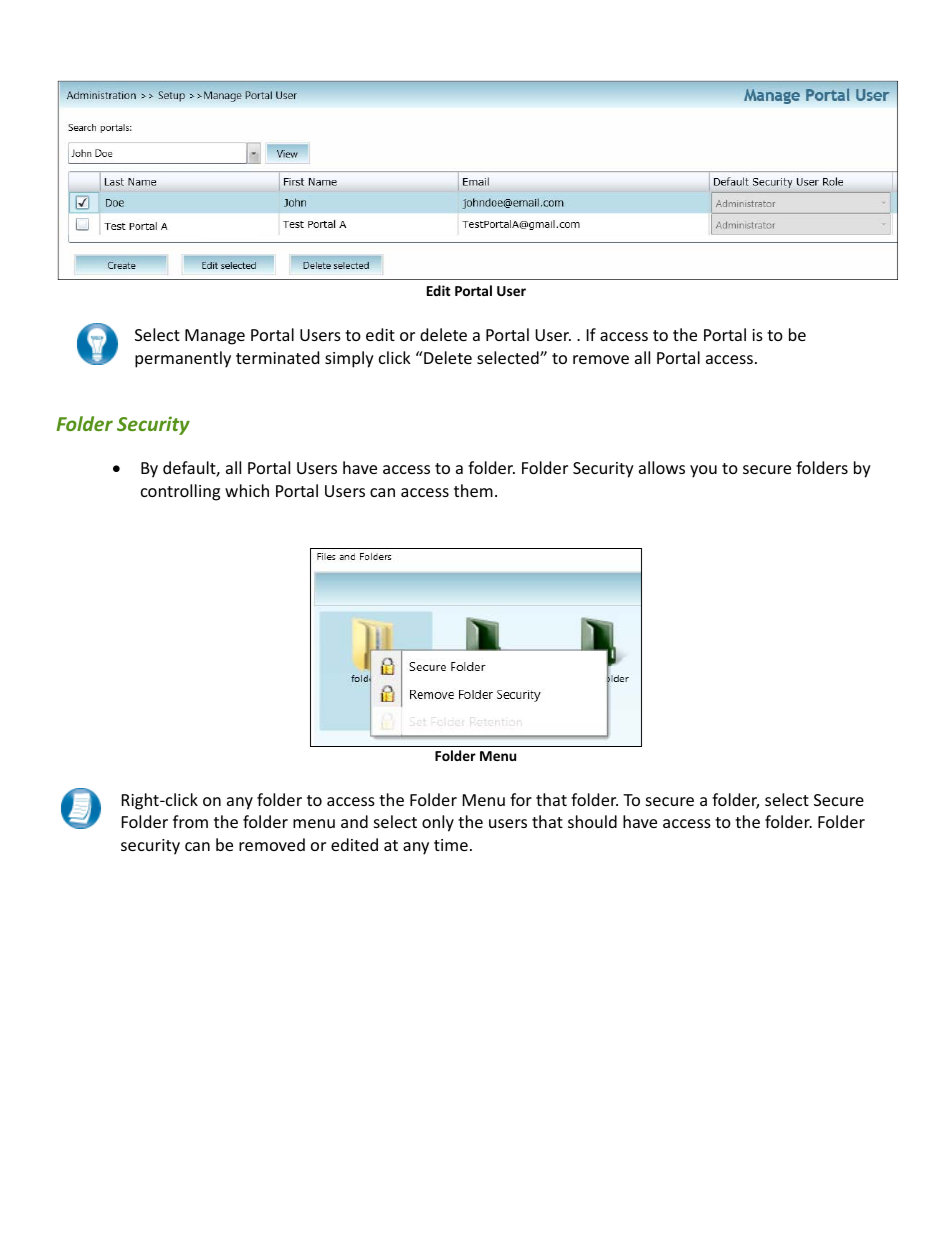 The width and height of the screenshot is (952, 1233). Describe the element at coordinates (521, 799) in the screenshot. I see `for` at that location.
